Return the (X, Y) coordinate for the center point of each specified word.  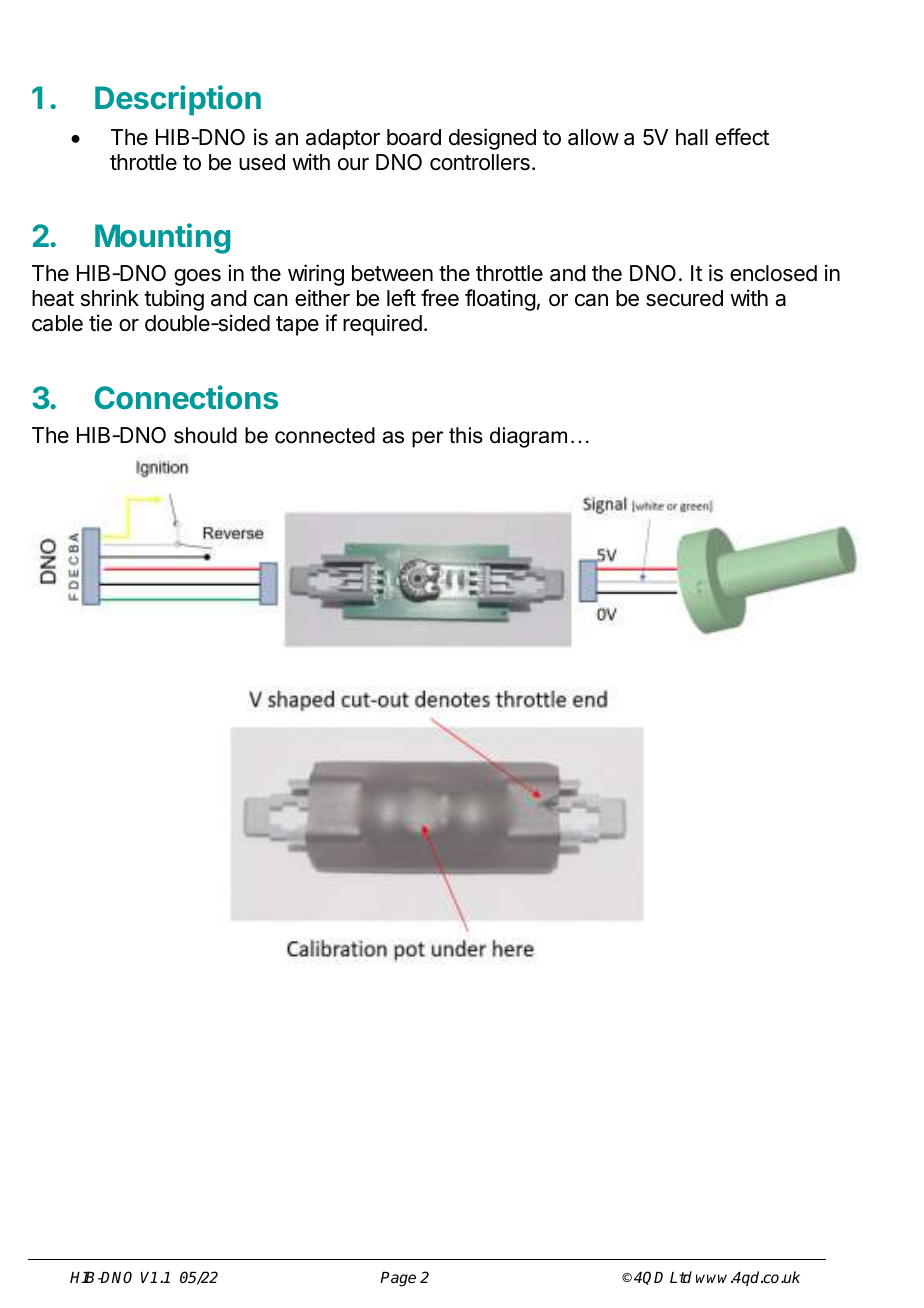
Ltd (681, 1277)
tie (100, 323)
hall (692, 137)
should (205, 435)
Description (178, 100)
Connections (186, 397)
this (466, 435)
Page (398, 1279)
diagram (528, 437)
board (414, 137)
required (382, 325)
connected (325, 435)
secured (684, 298)
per (427, 439)
